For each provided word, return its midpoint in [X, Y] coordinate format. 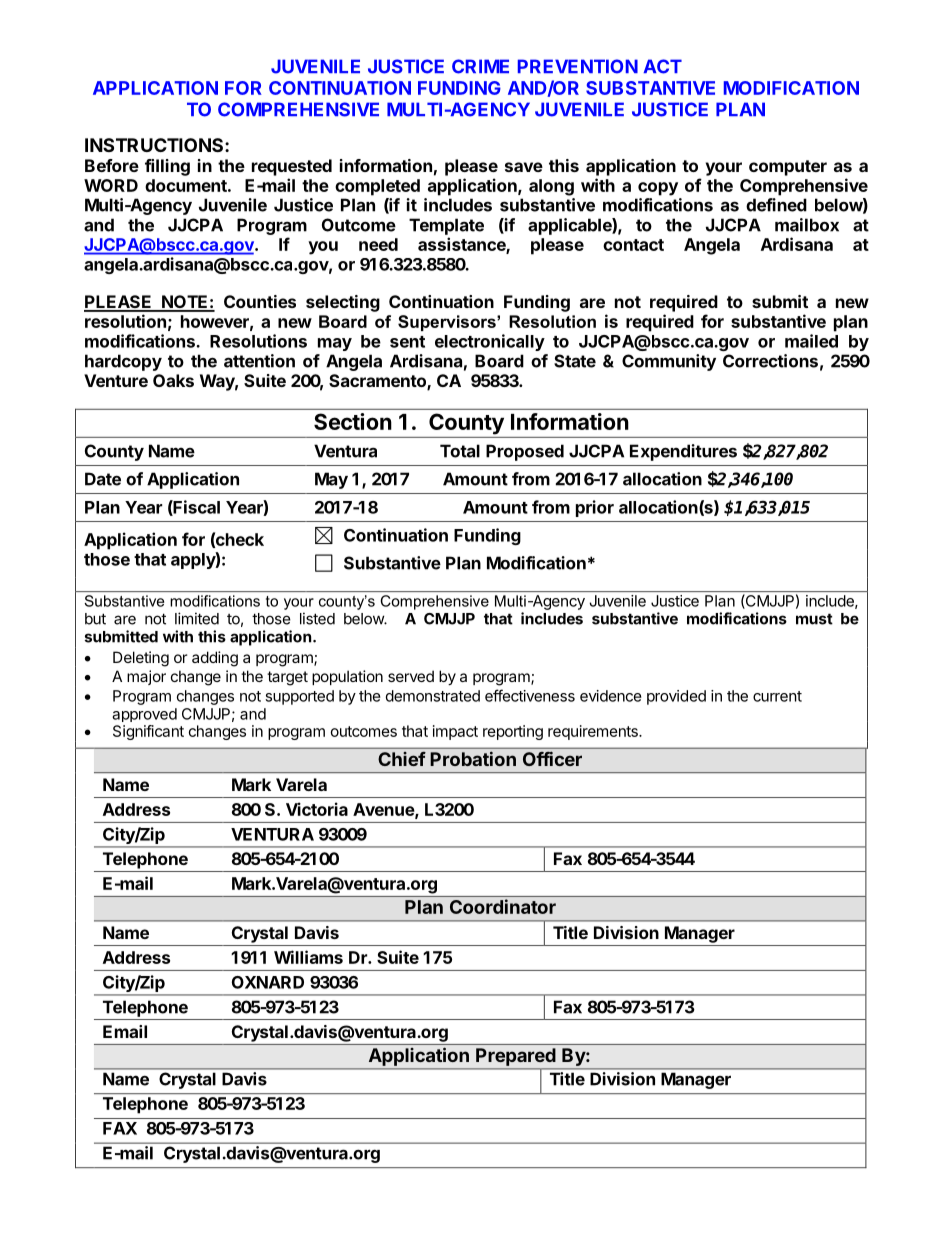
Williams [308, 957]
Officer [552, 758]
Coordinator [503, 906]
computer [788, 168]
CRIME [480, 66]
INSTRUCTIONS [155, 145]
